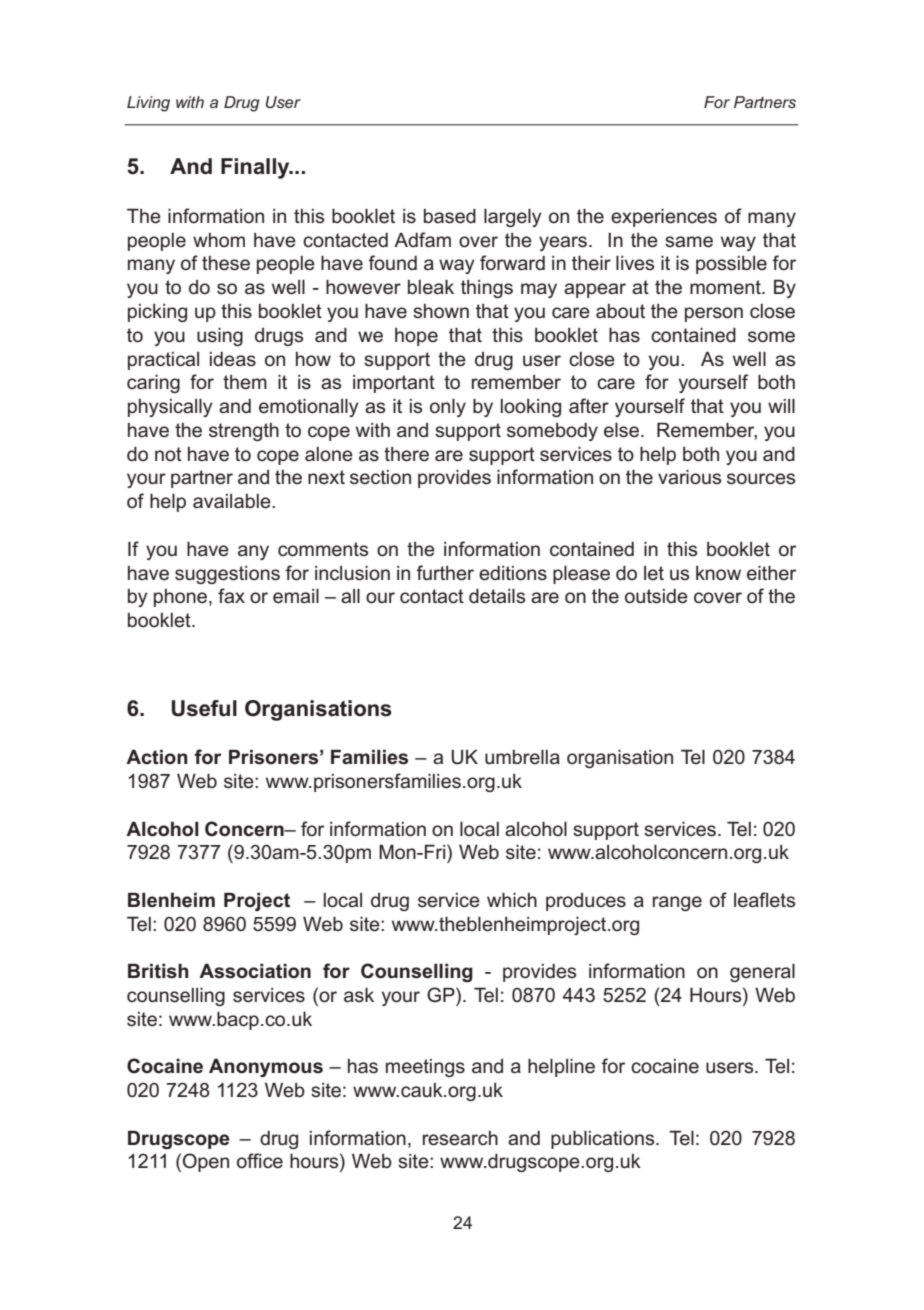 Image resolution: width=924 pixels, height=1310 pixels. I want to click on various, so click(689, 477).
